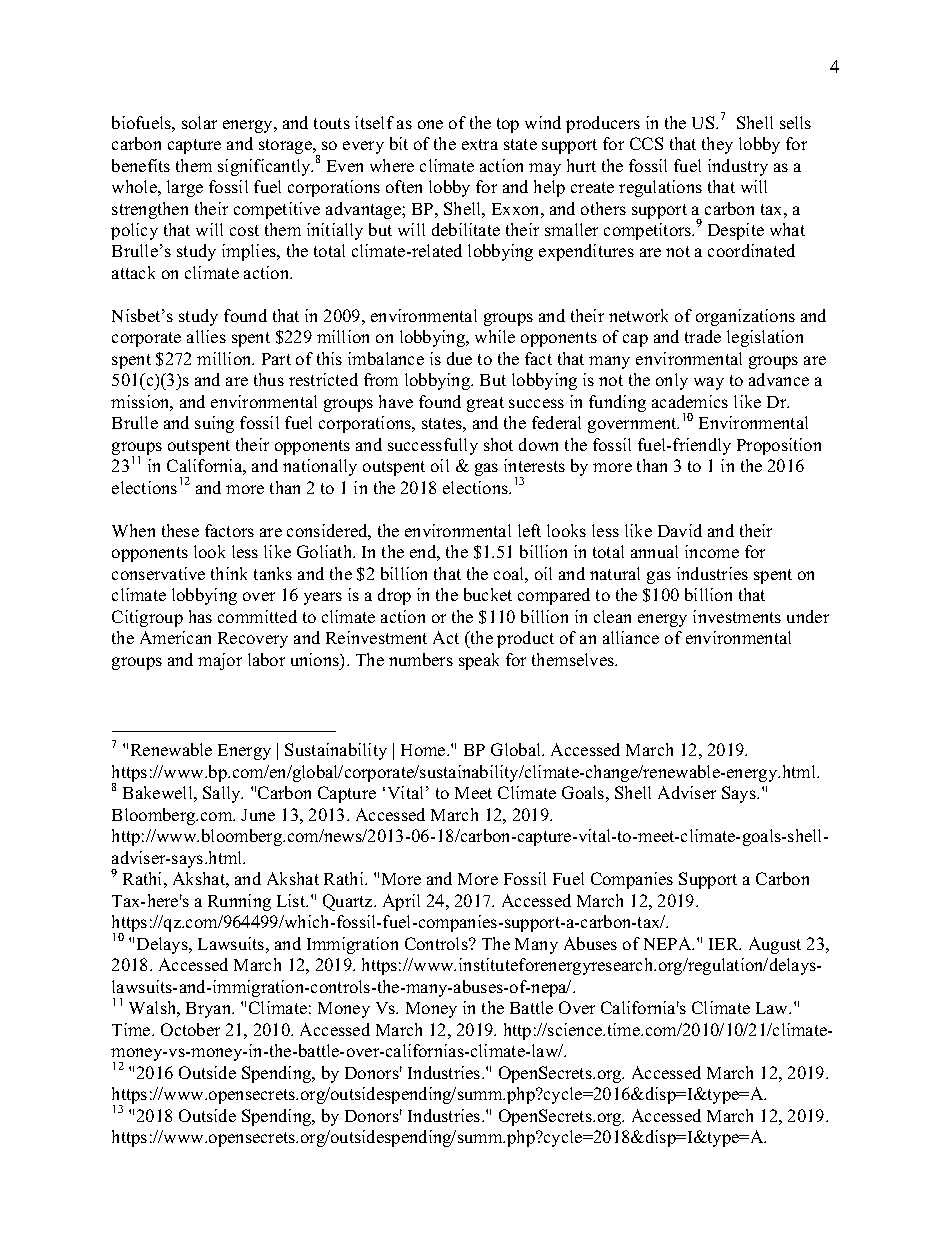 The width and height of the screenshot is (952, 1233). I want to click on Home, so click(424, 750).
